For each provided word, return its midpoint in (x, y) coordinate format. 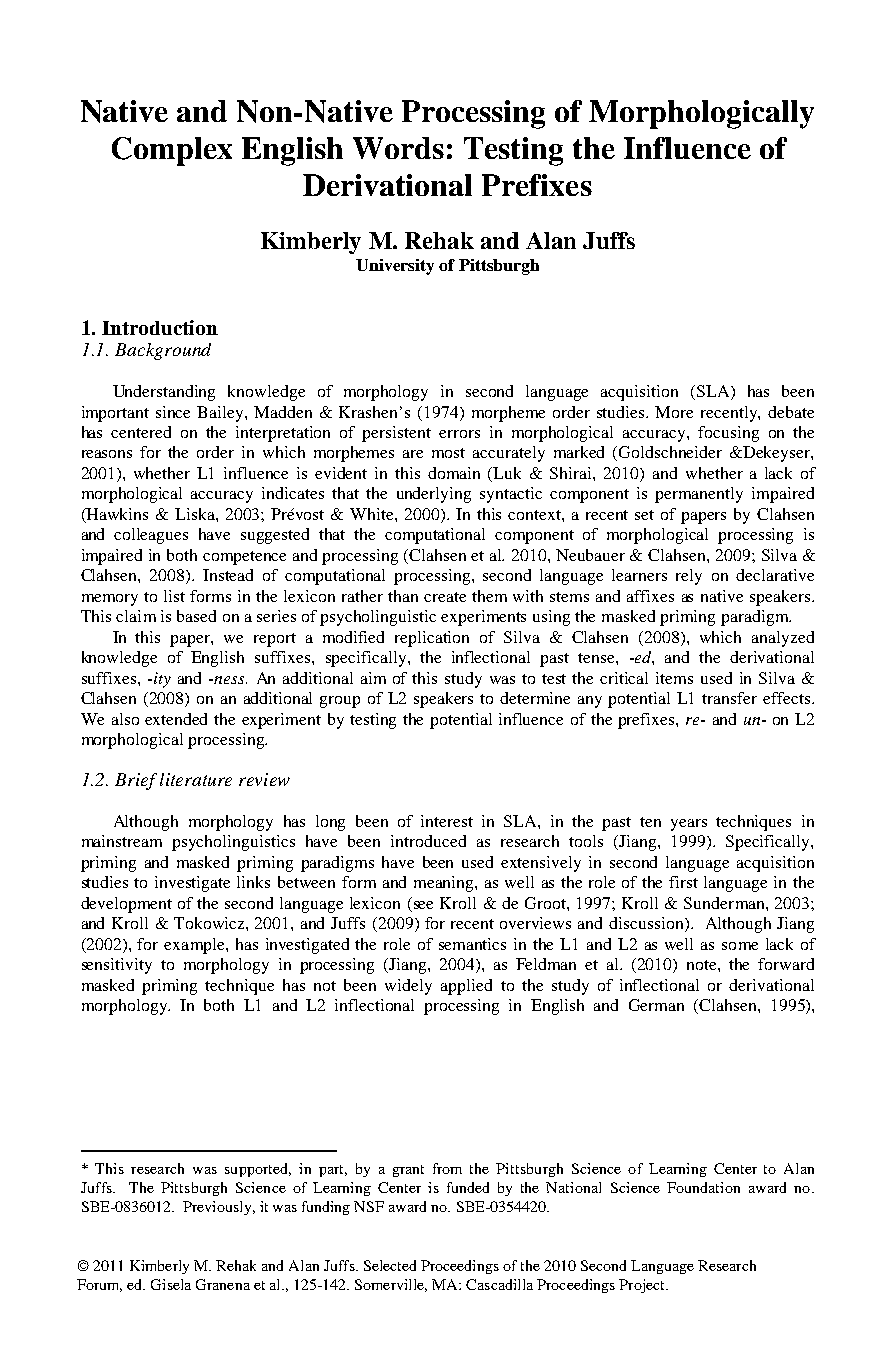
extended (176, 719)
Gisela (171, 1284)
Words (398, 148)
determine (535, 698)
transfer (729, 698)
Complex (172, 151)
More (674, 412)
